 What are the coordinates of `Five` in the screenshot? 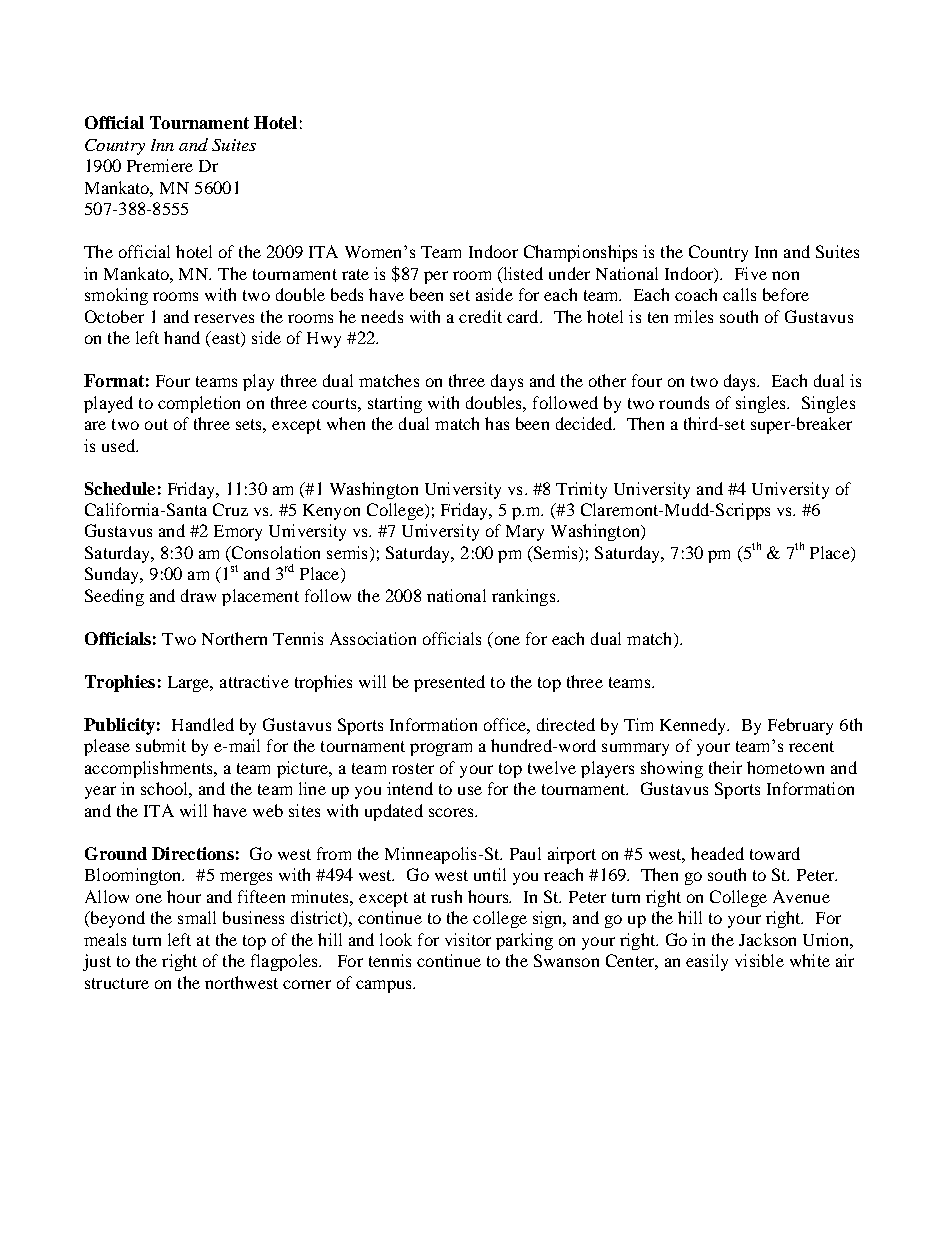 It's located at (751, 273).
